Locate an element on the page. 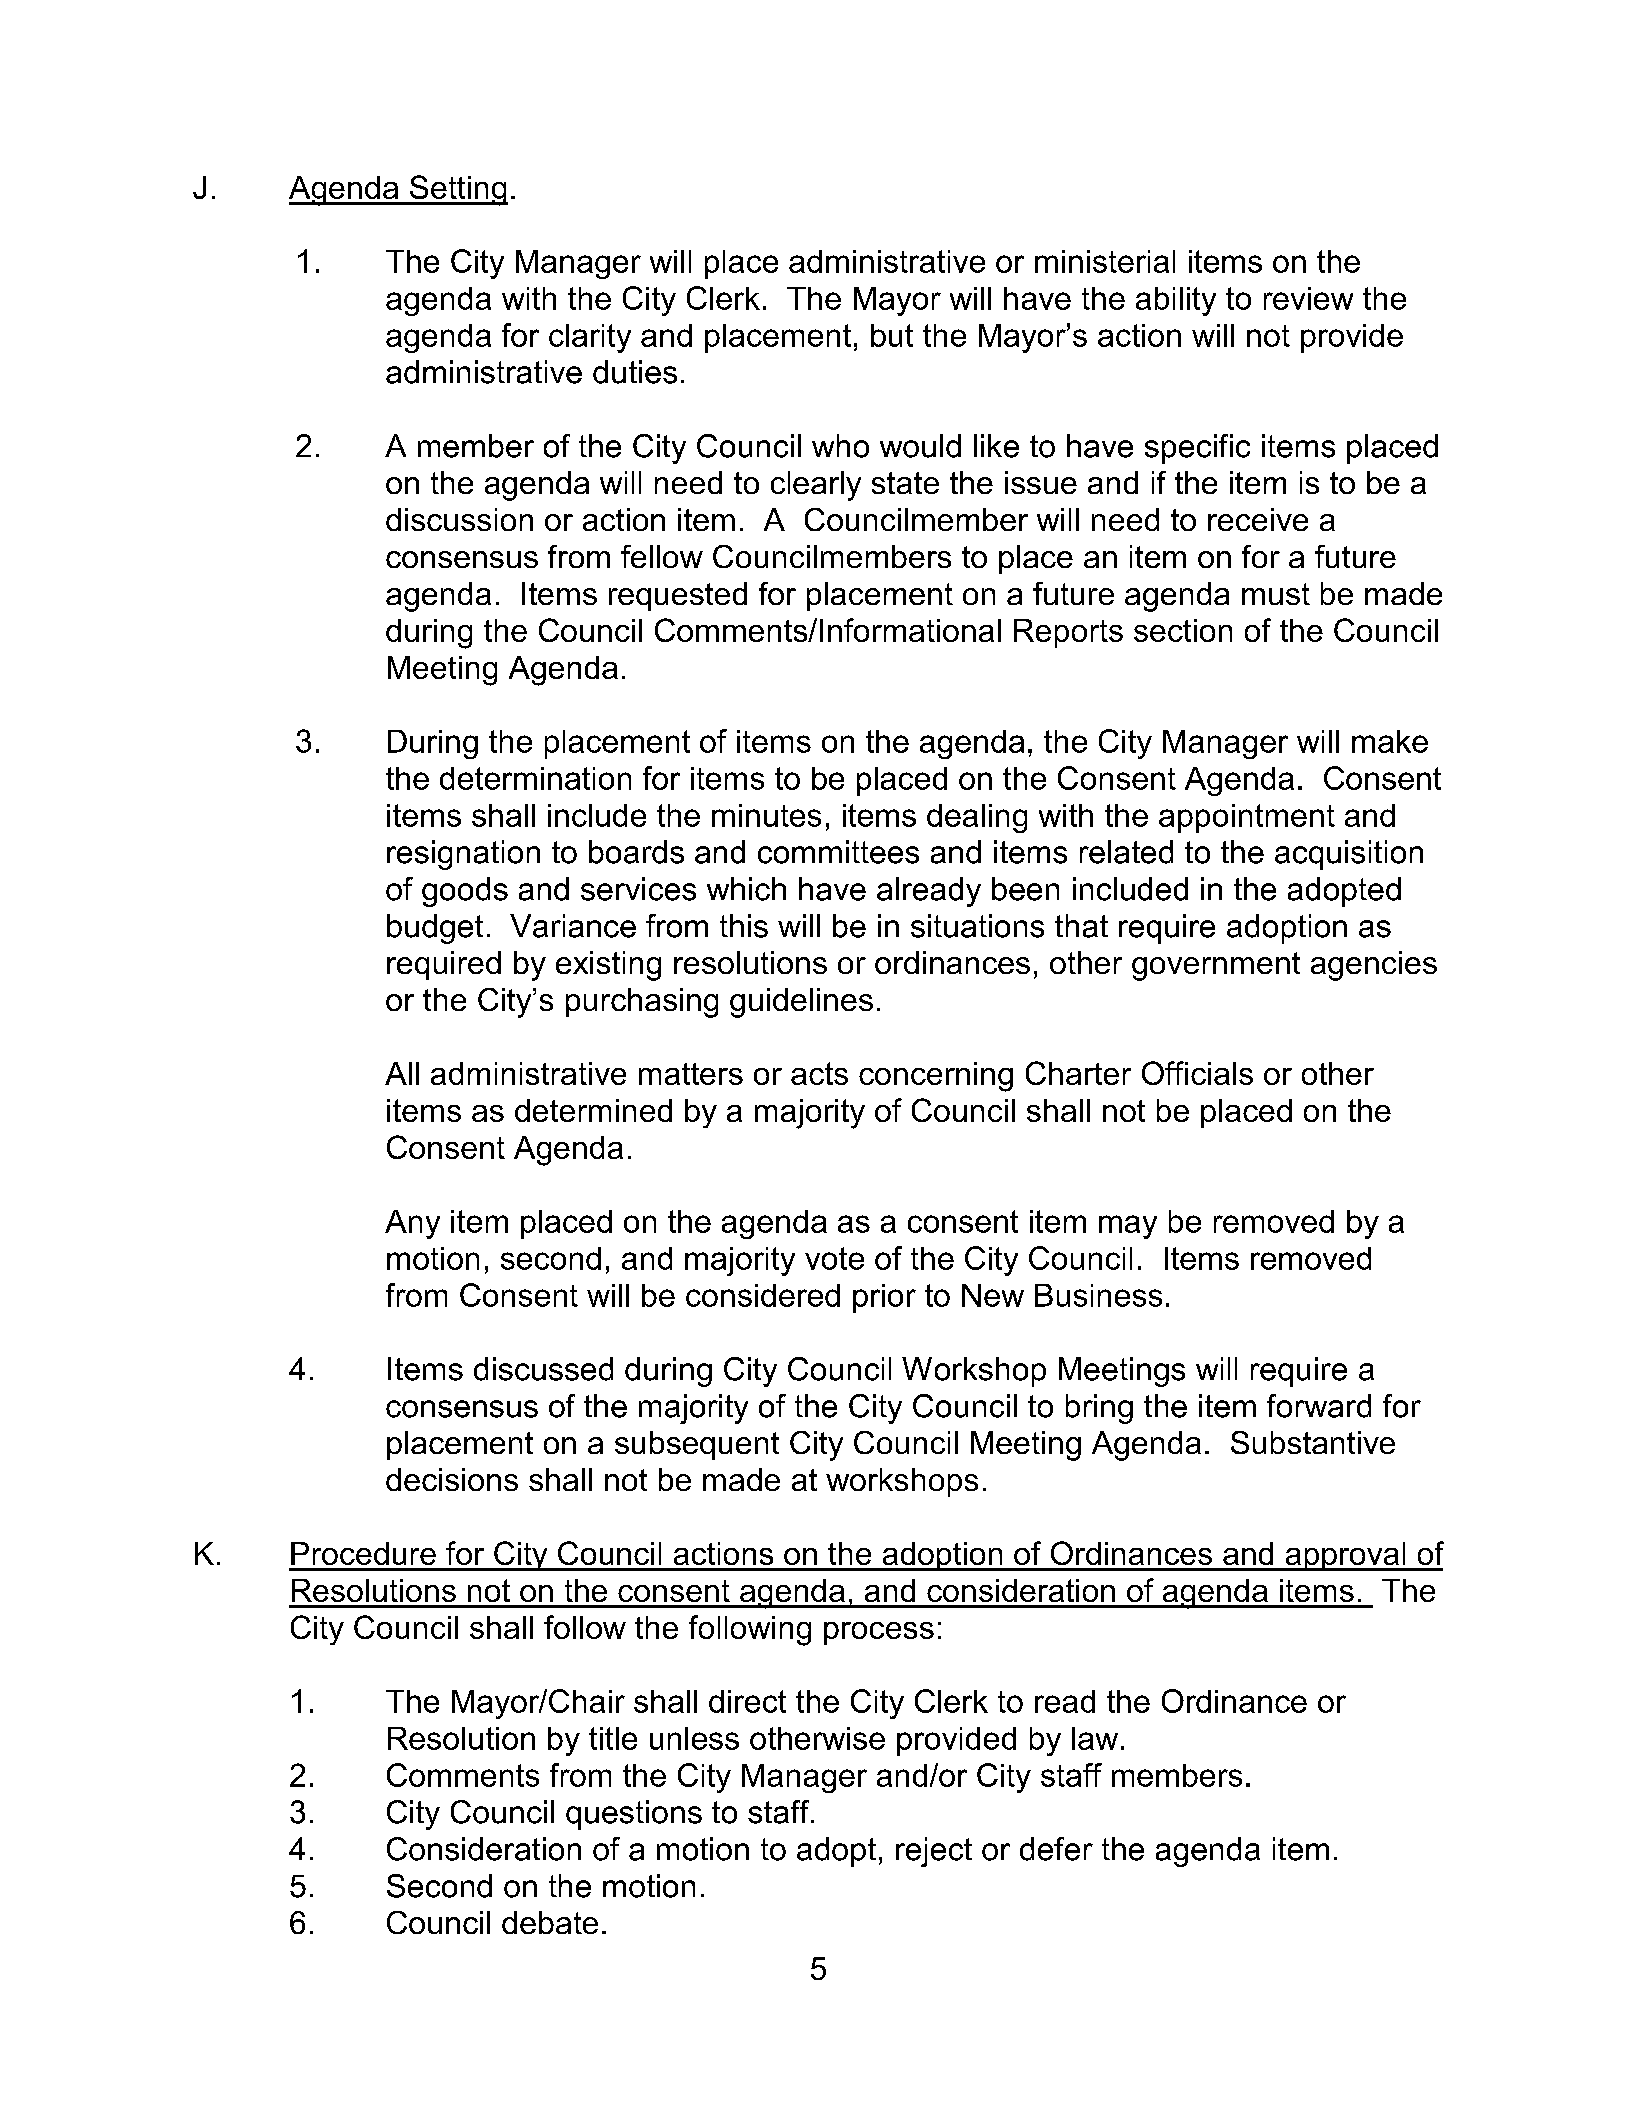 This page has width=1637, height=2119. decisions is located at coordinates (452, 1479).
